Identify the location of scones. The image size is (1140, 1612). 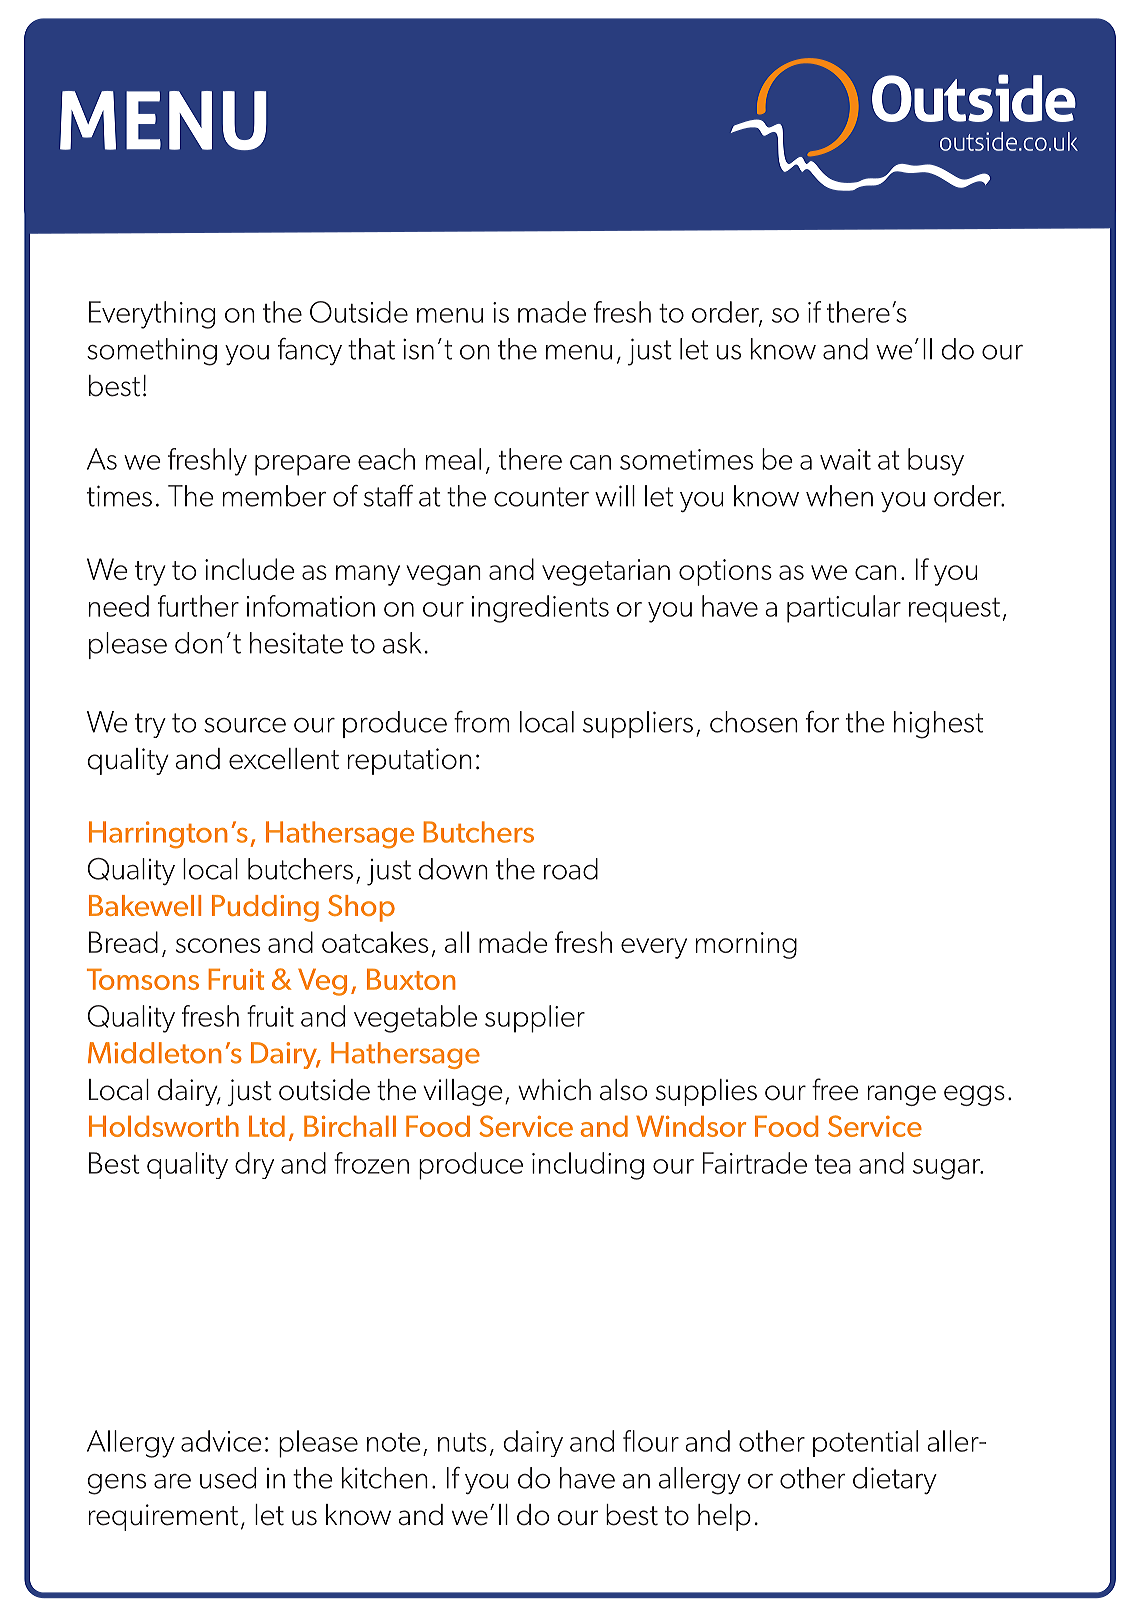
(217, 945).
